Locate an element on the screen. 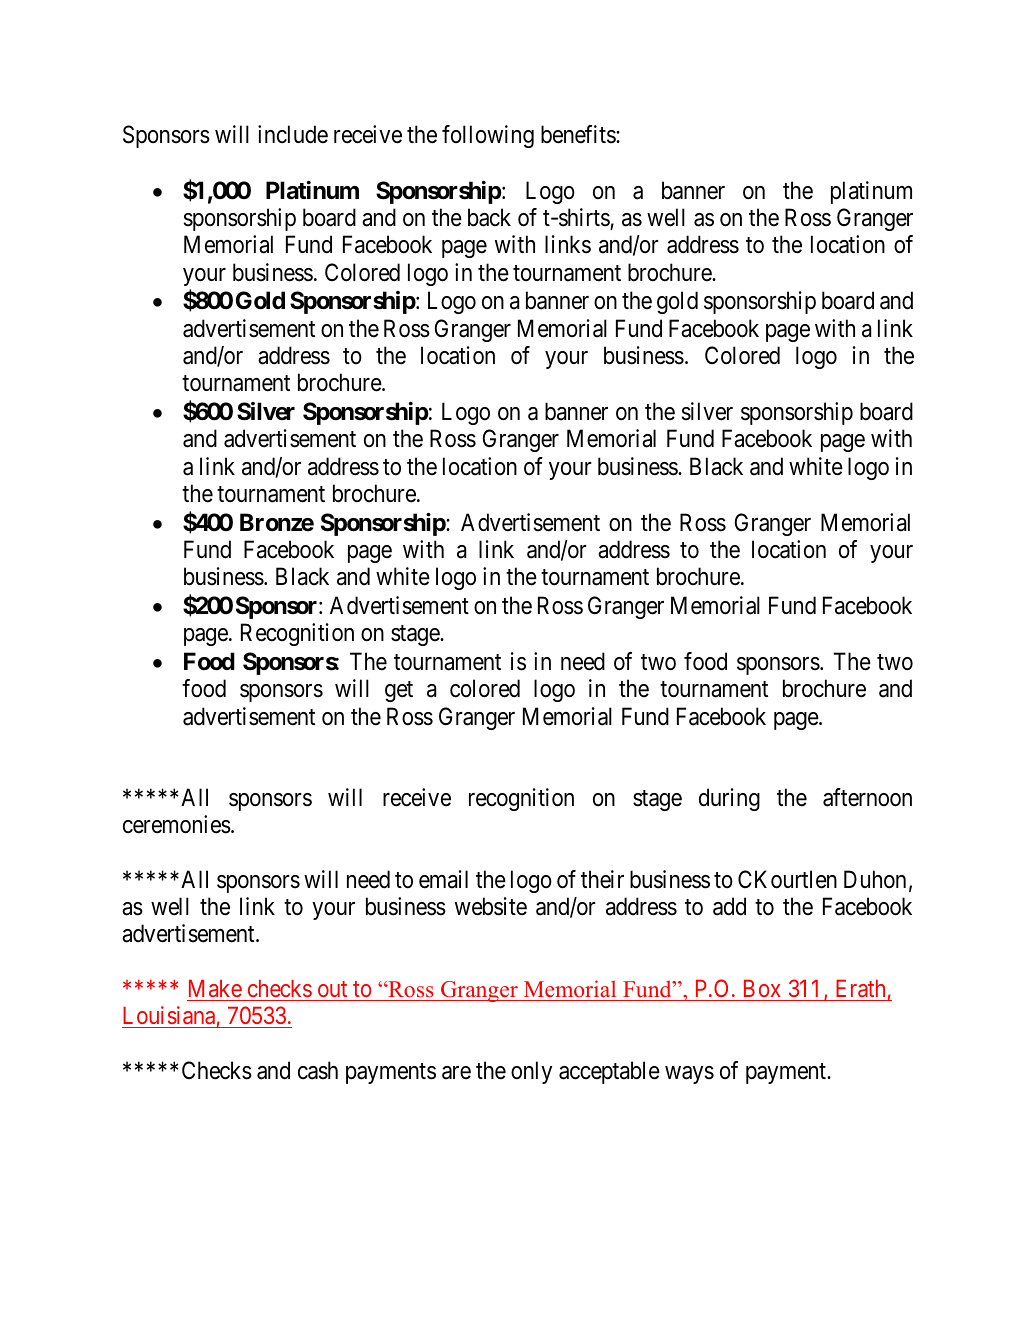 The width and height of the screenshot is (1035, 1339). during is located at coordinates (729, 799).
